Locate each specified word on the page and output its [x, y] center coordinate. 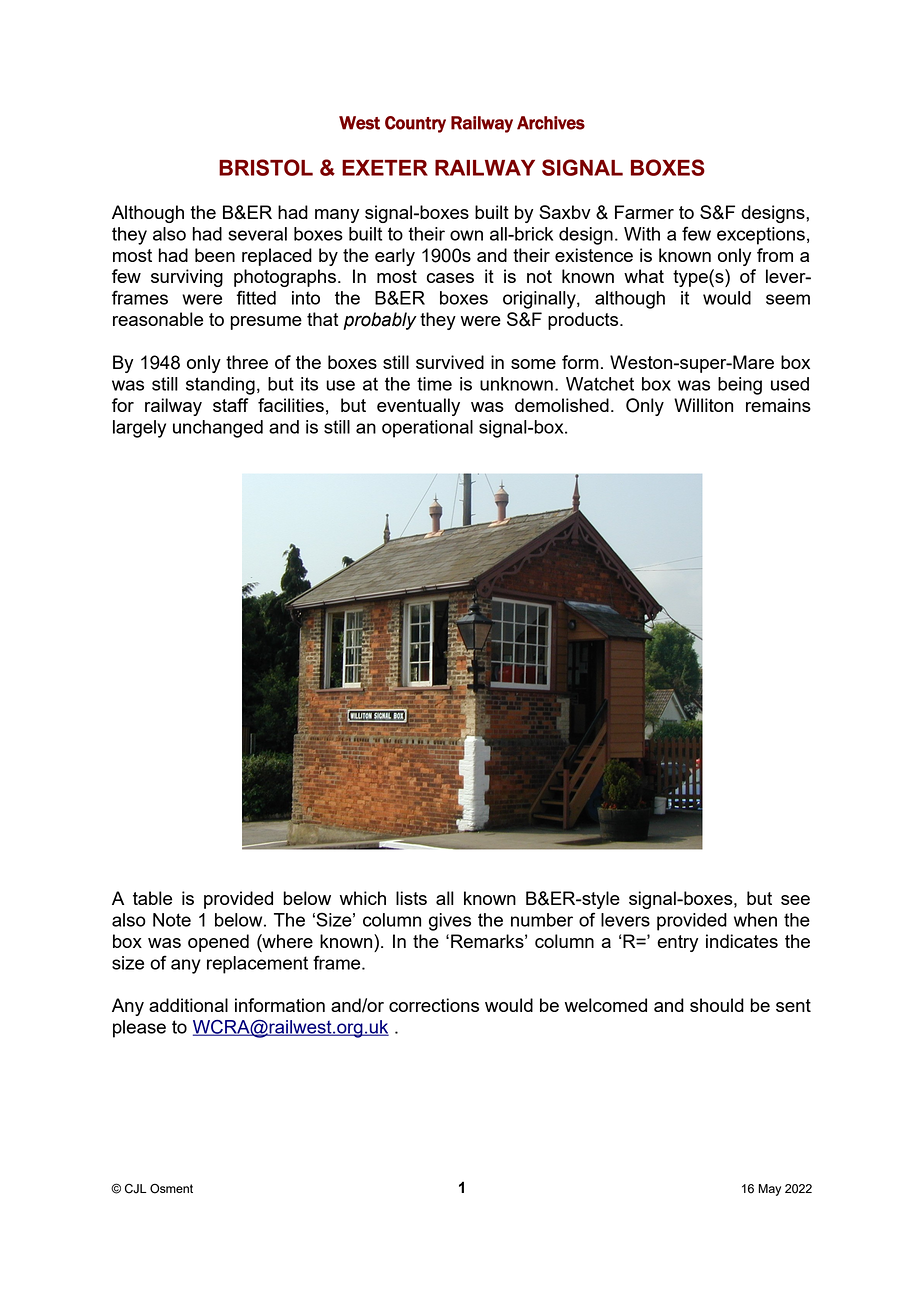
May [770, 1190]
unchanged [218, 429]
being [740, 386]
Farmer [644, 212]
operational [427, 429]
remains [778, 405]
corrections [434, 1005]
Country [415, 124]
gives [450, 922]
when [755, 920]
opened [218, 943]
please [139, 1029]
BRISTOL [266, 167]
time [434, 384]
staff [231, 405]
